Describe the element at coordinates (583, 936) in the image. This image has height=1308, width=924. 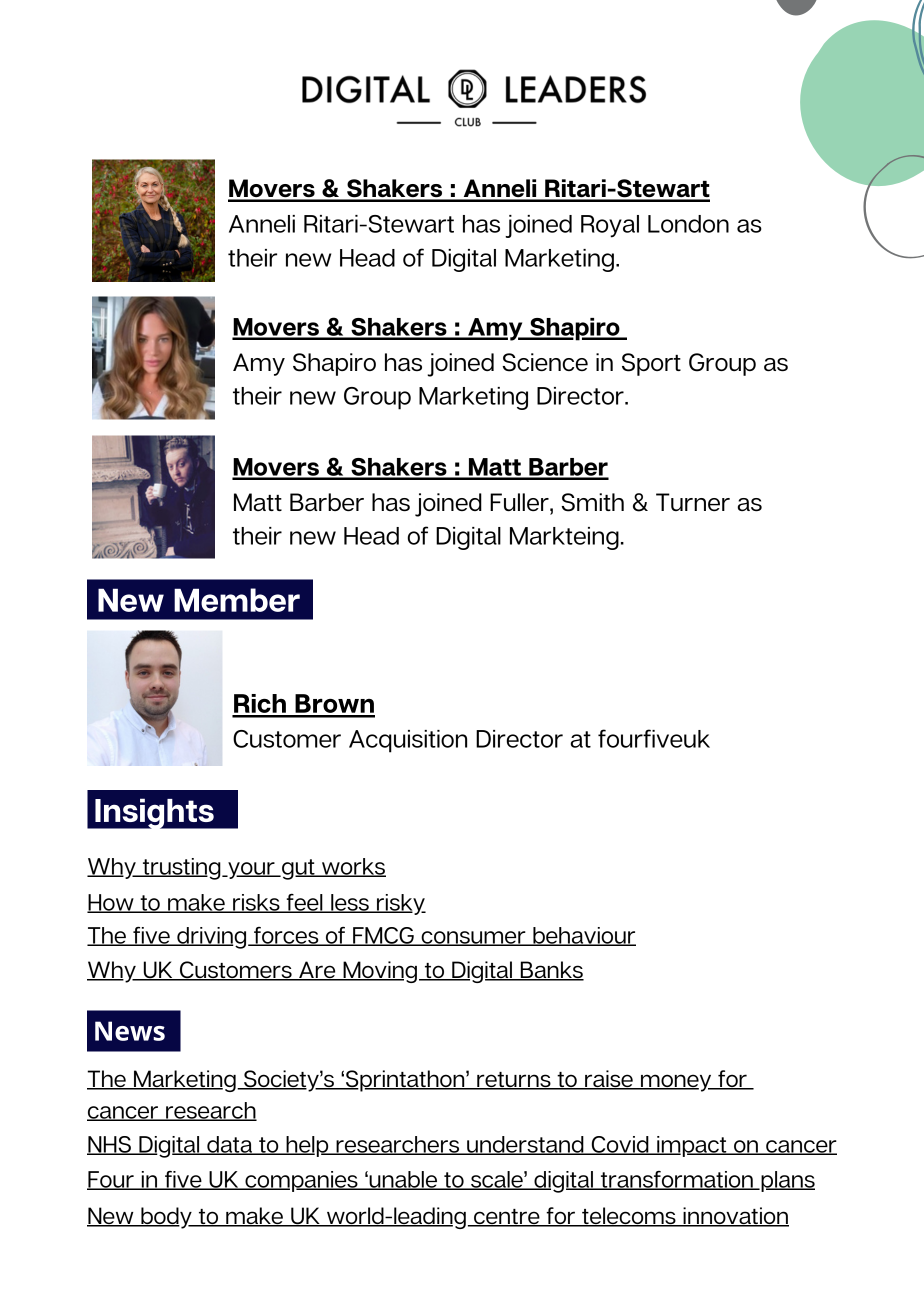
I see `behaviour` at that location.
